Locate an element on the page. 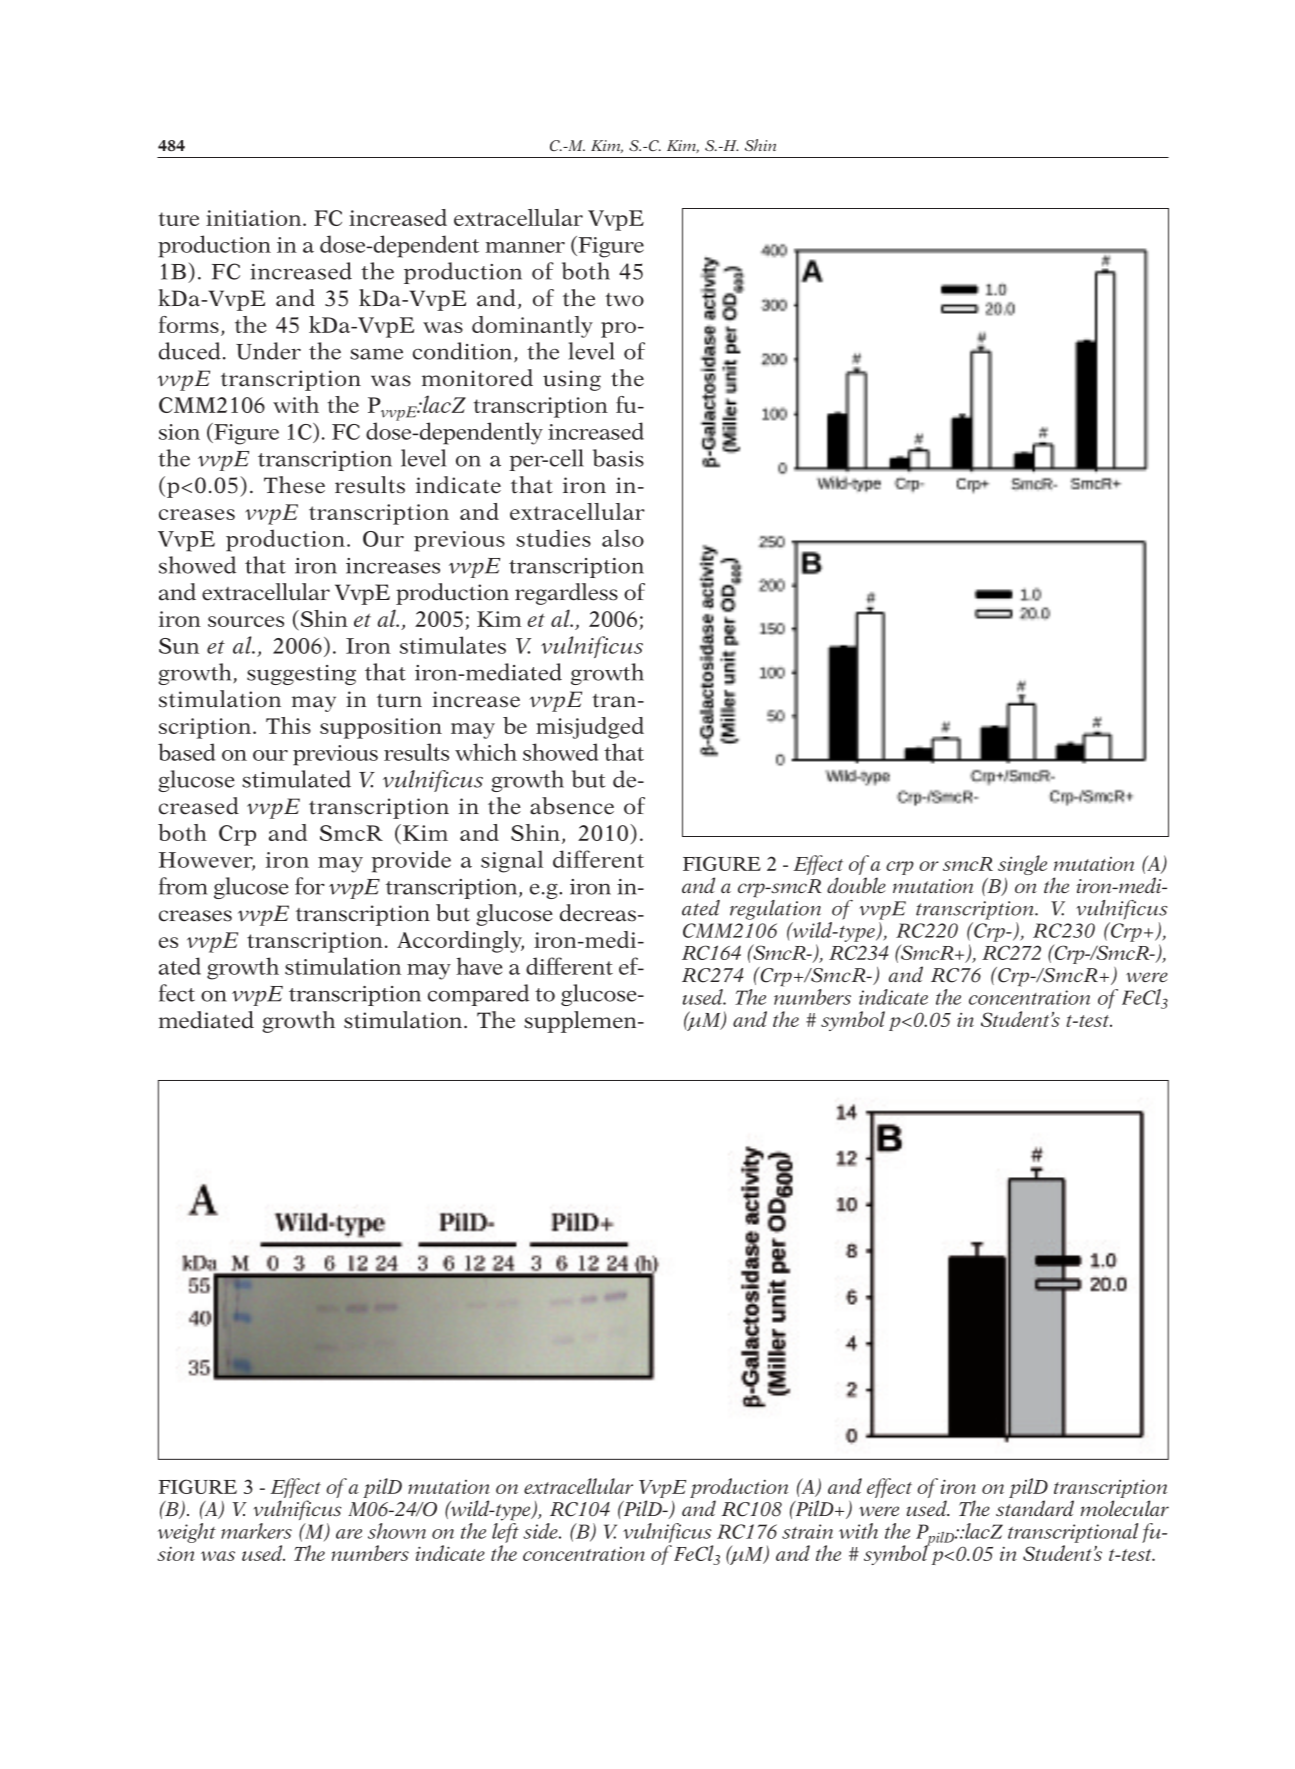  markers is located at coordinates (256, 1531).
